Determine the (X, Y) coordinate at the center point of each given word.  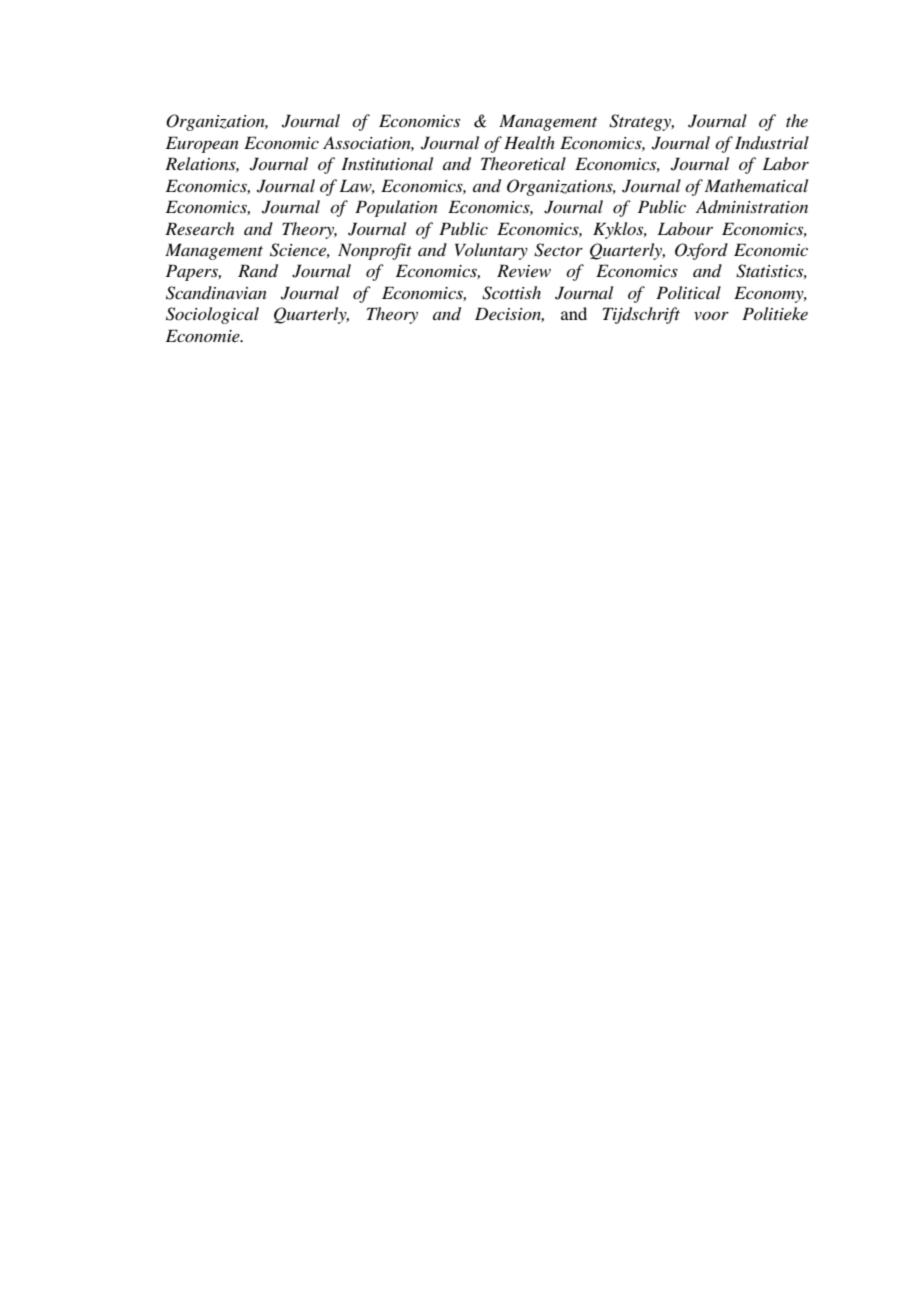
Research (199, 228)
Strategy (641, 122)
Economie (204, 335)
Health (529, 142)
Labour (685, 228)
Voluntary (491, 251)
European (202, 144)
